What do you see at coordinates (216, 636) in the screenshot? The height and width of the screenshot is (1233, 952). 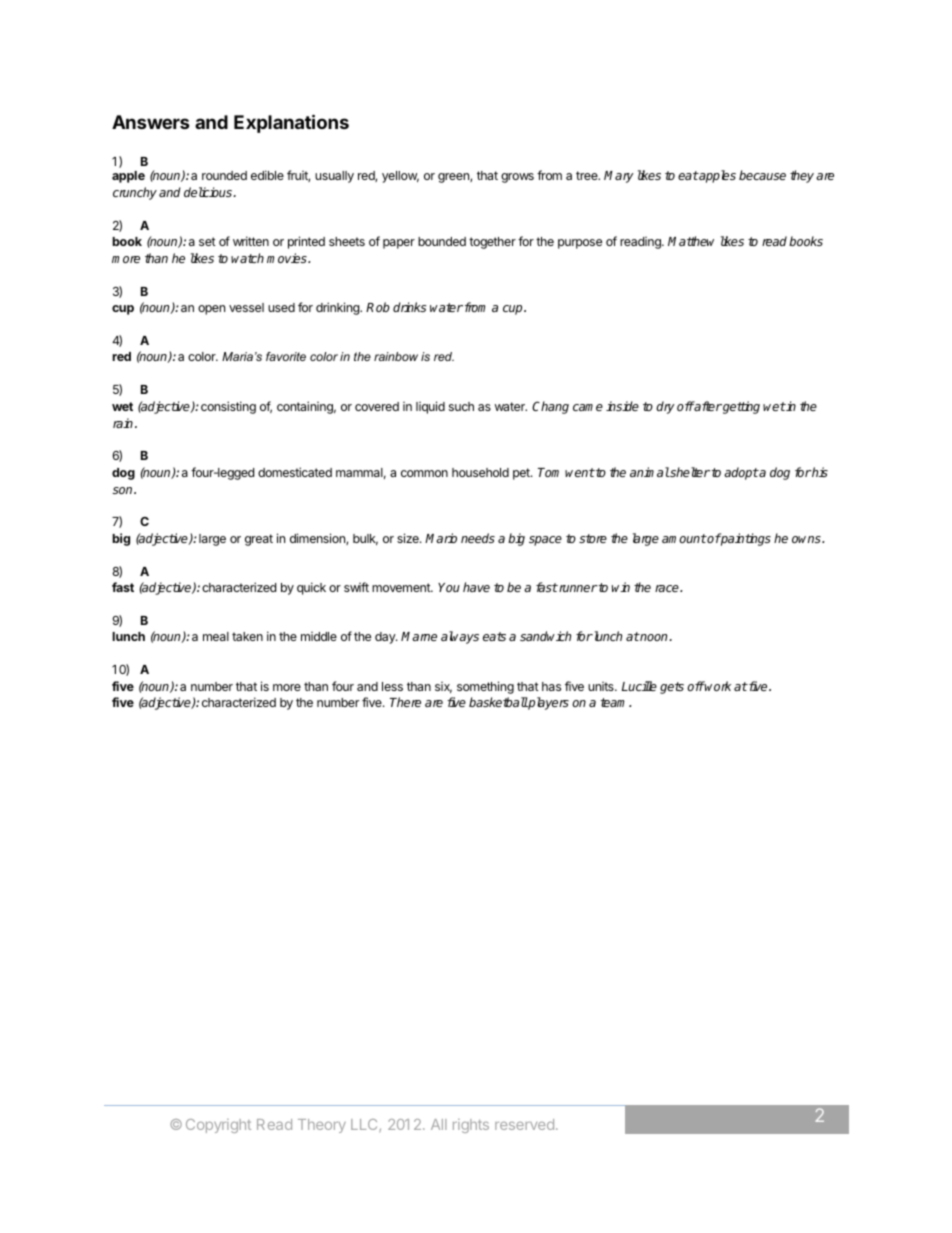 I see `meal` at bounding box center [216, 636].
